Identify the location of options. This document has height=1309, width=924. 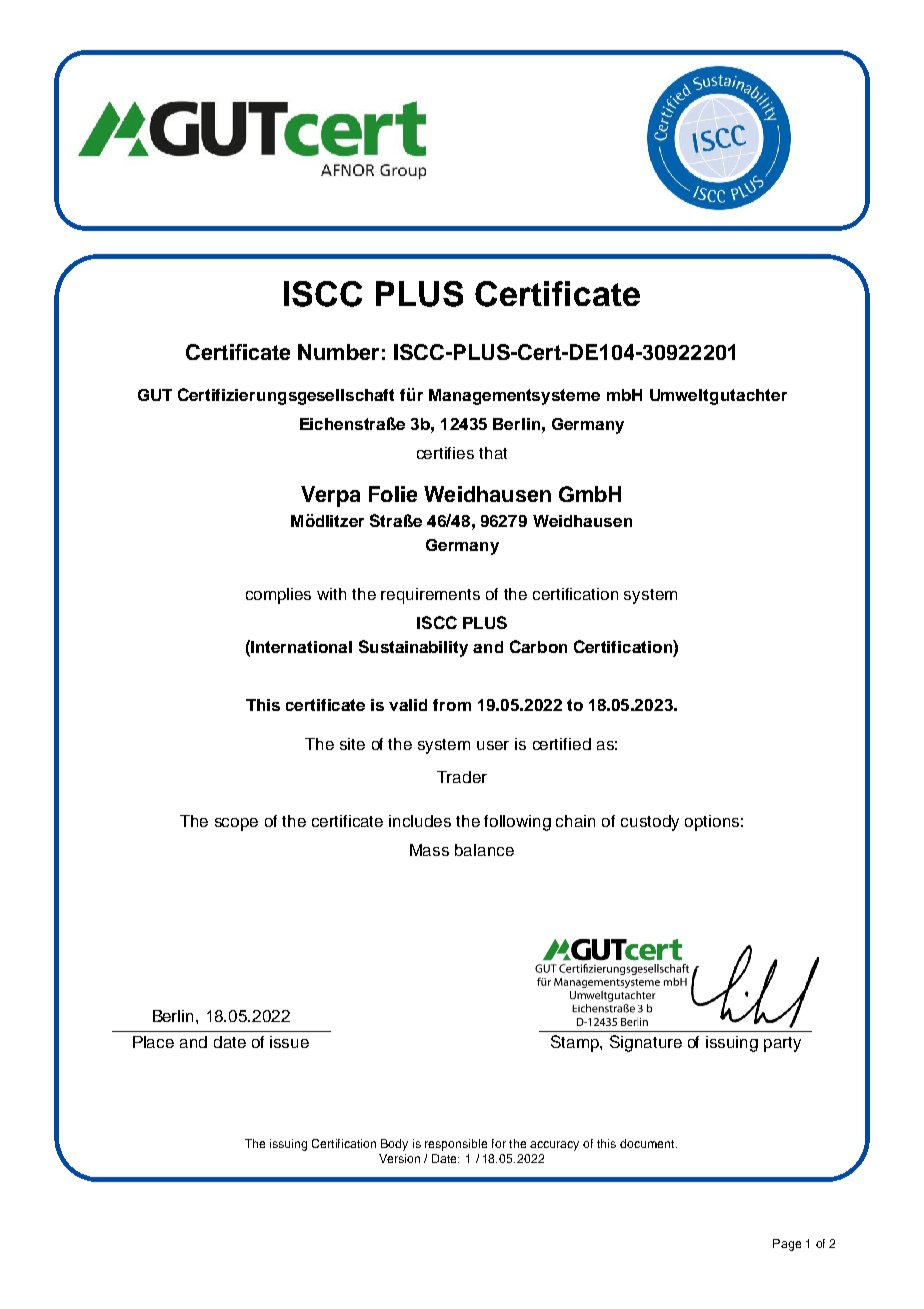
(712, 823).
